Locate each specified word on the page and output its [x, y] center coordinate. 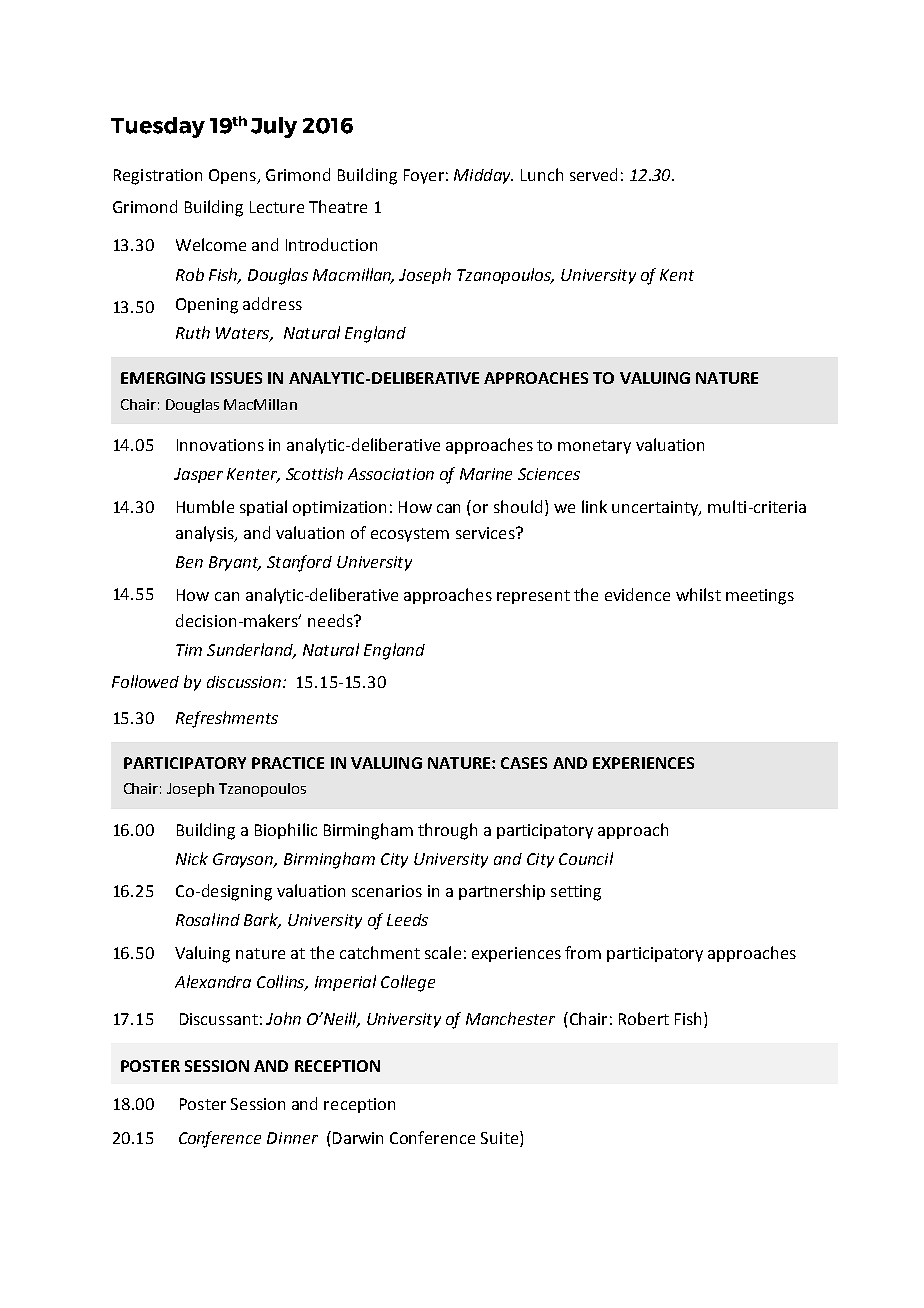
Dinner [292, 1138]
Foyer [424, 176]
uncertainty [656, 508]
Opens [233, 176]
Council [586, 858]
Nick [192, 858]
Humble [205, 506]
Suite [501, 1139]
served [593, 174]
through [447, 831]
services [486, 533]
